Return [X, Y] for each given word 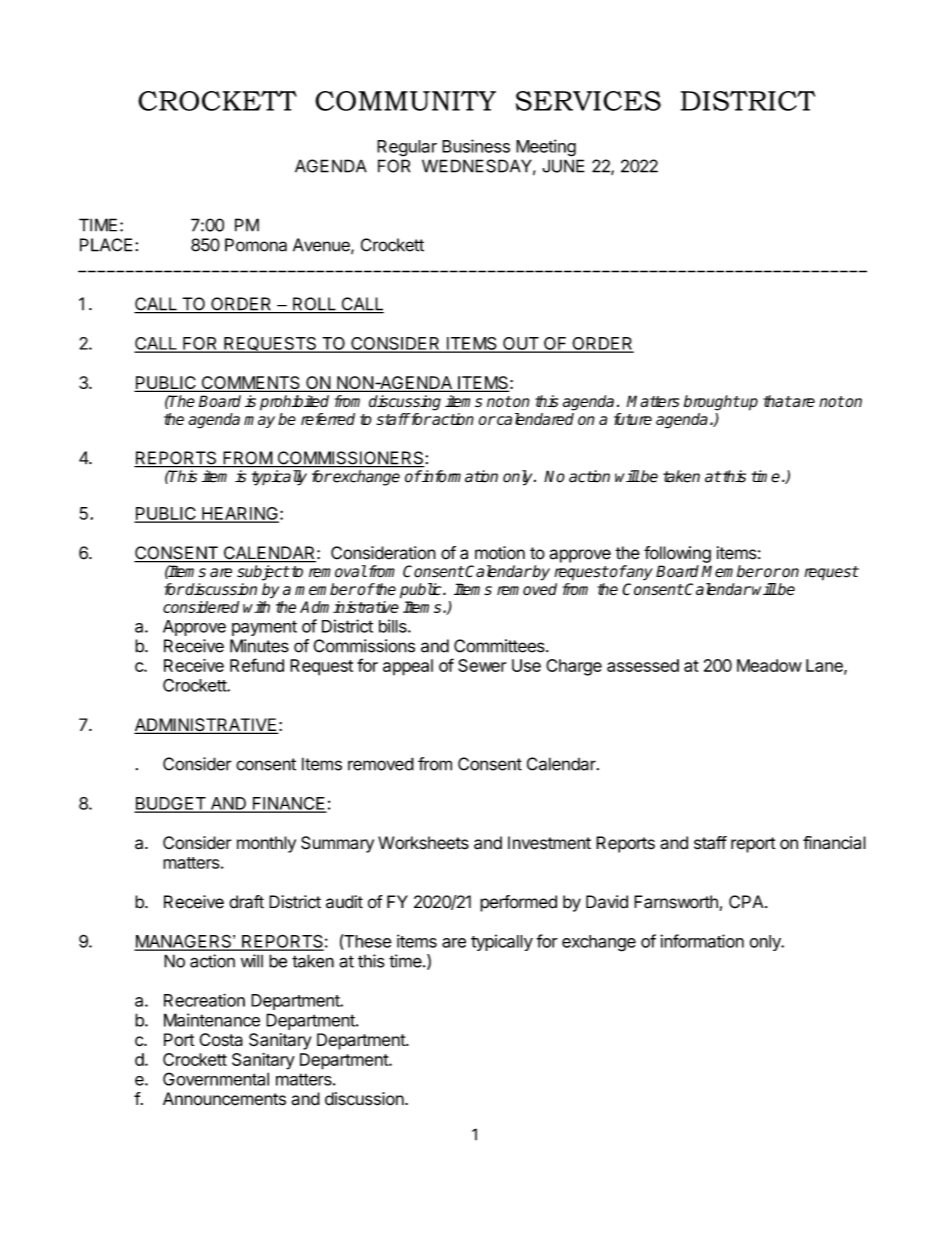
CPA [747, 902]
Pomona [256, 245]
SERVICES [588, 101]
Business [476, 146]
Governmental [216, 1079]
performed [518, 903]
